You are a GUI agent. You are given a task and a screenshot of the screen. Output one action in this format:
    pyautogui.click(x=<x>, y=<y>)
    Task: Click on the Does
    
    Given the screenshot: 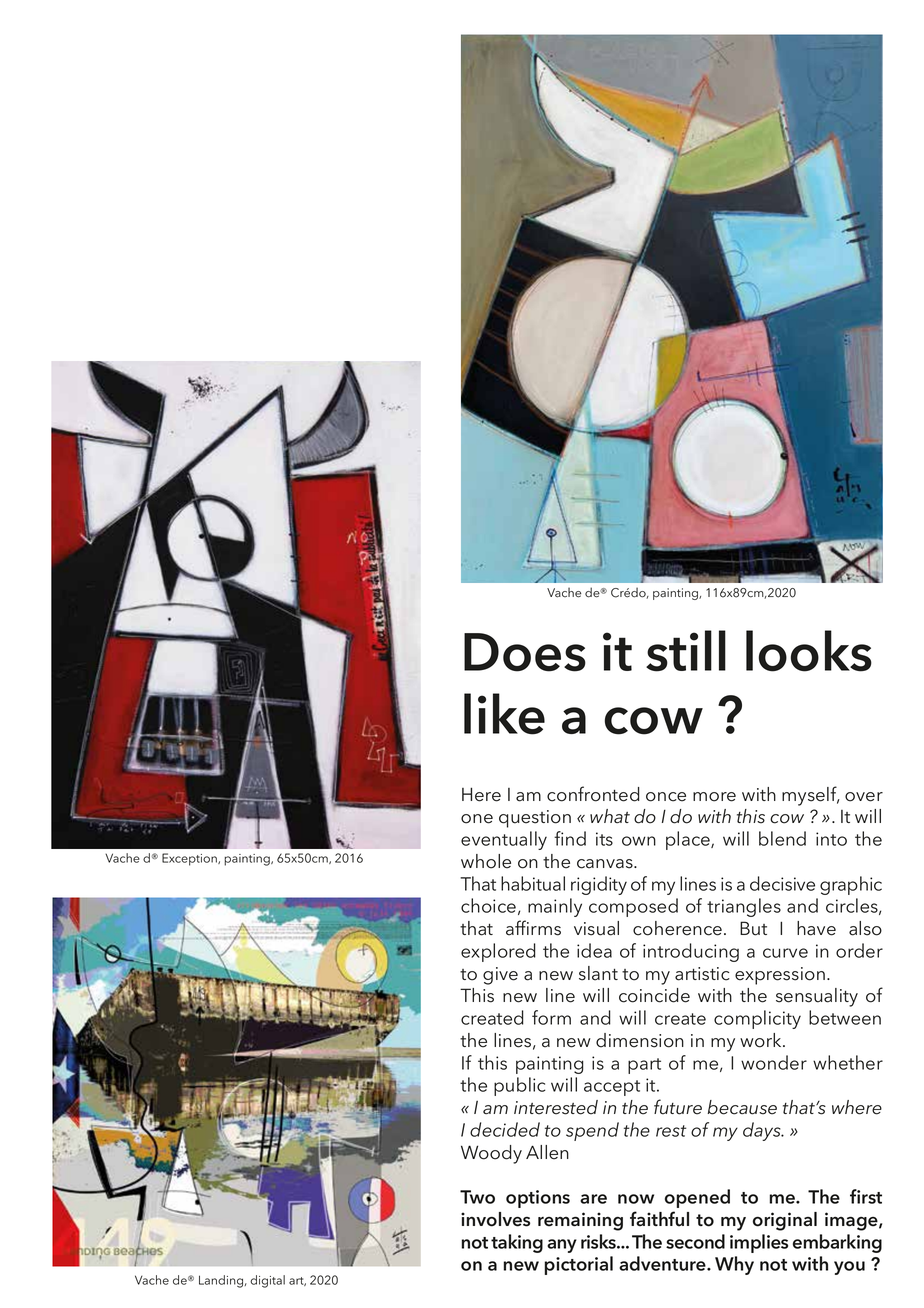 What is the action you would take?
    pyautogui.click(x=525, y=652)
